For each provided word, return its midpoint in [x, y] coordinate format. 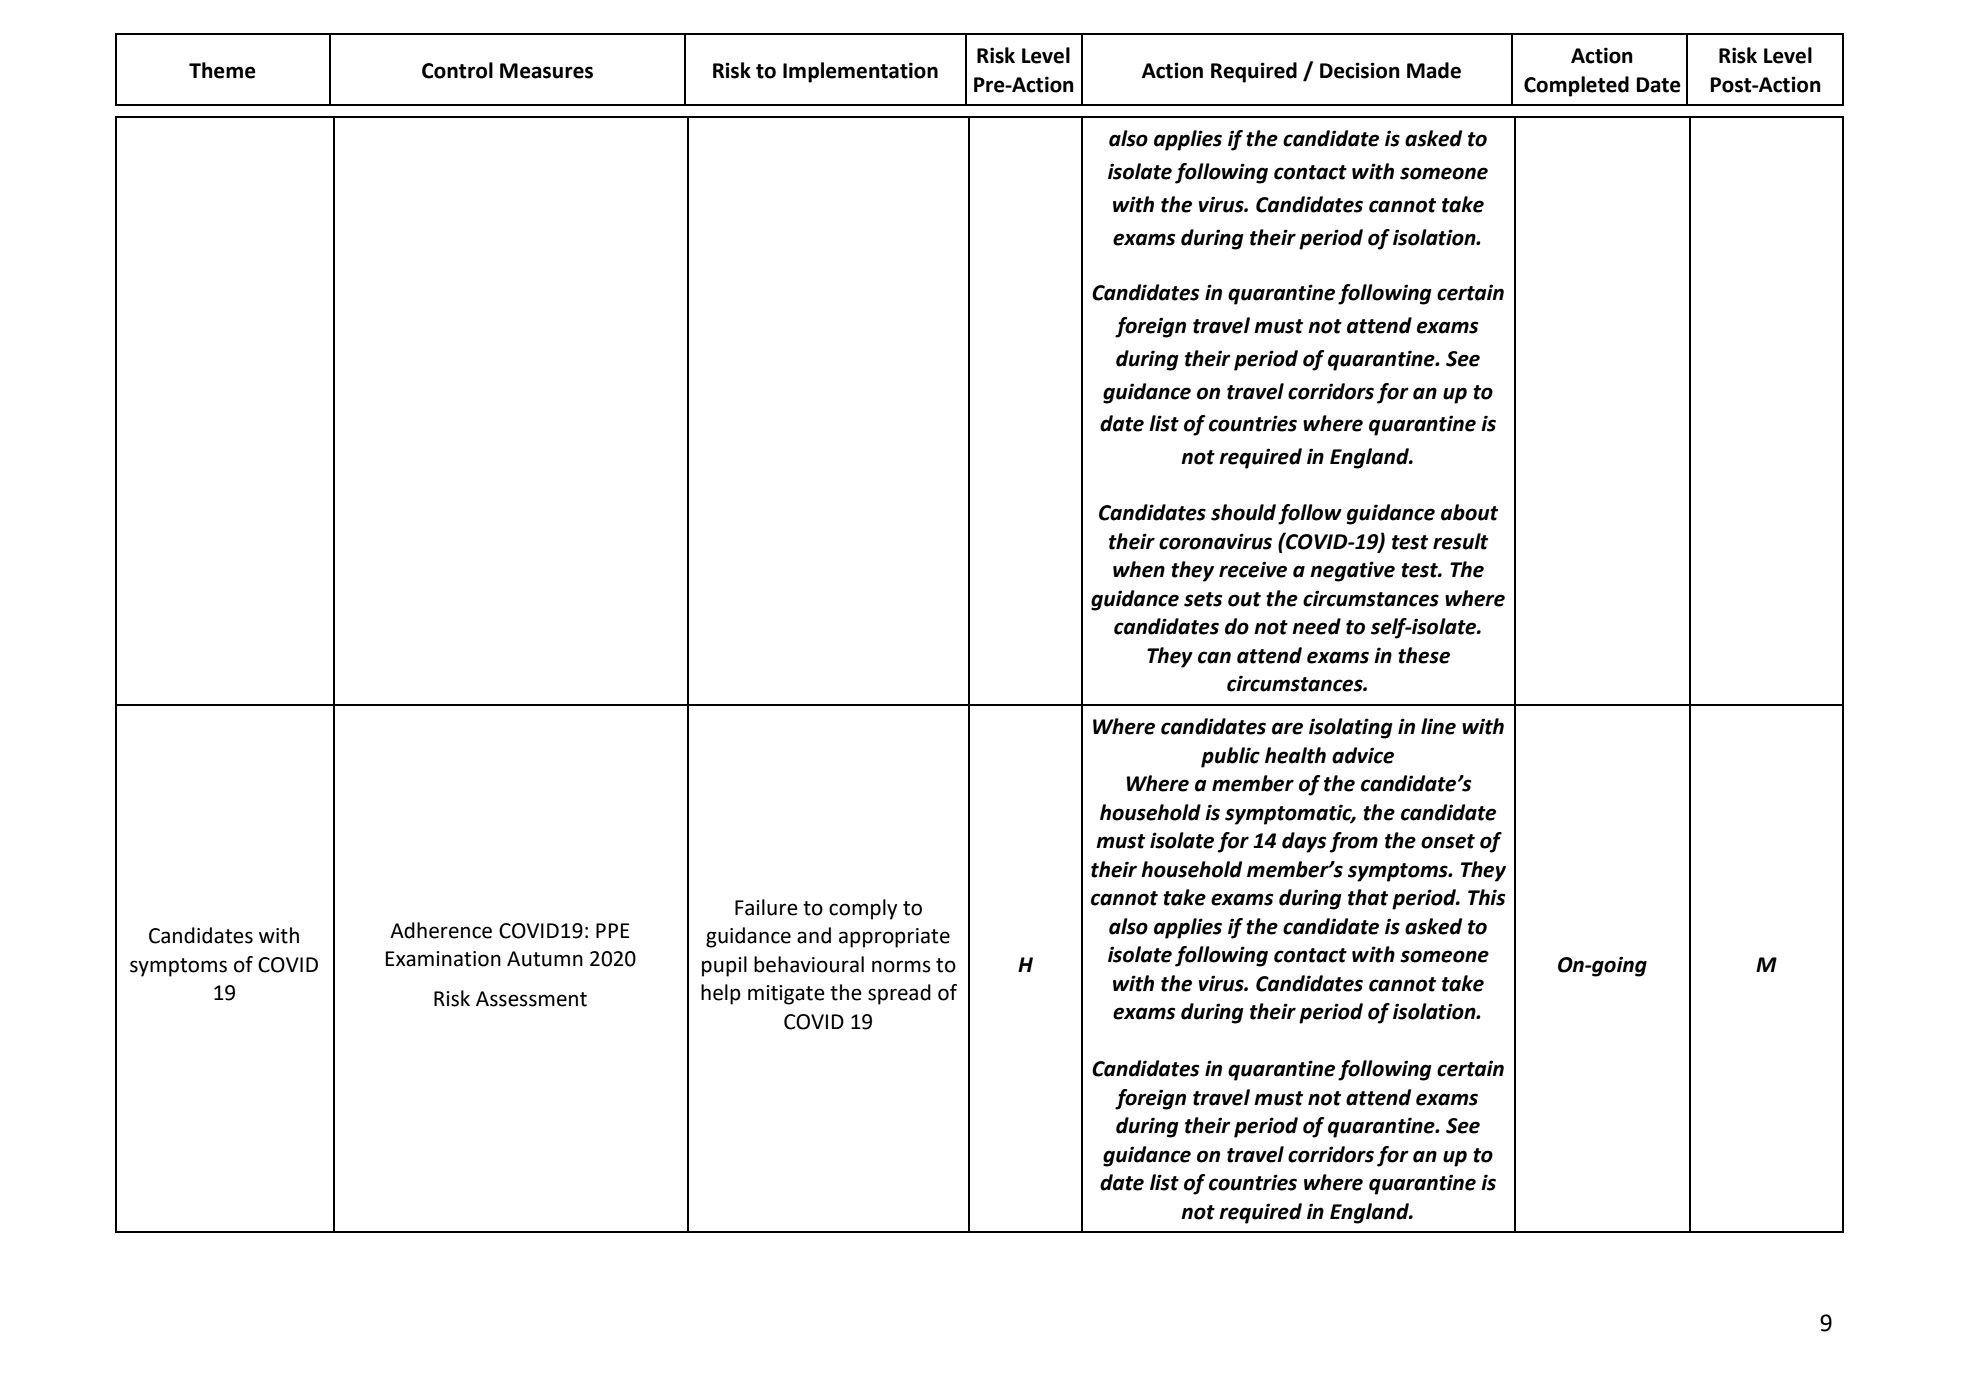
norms [901, 966]
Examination [443, 959]
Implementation [860, 72]
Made [1434, 70]
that [1368, 897]
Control [457, 70]
